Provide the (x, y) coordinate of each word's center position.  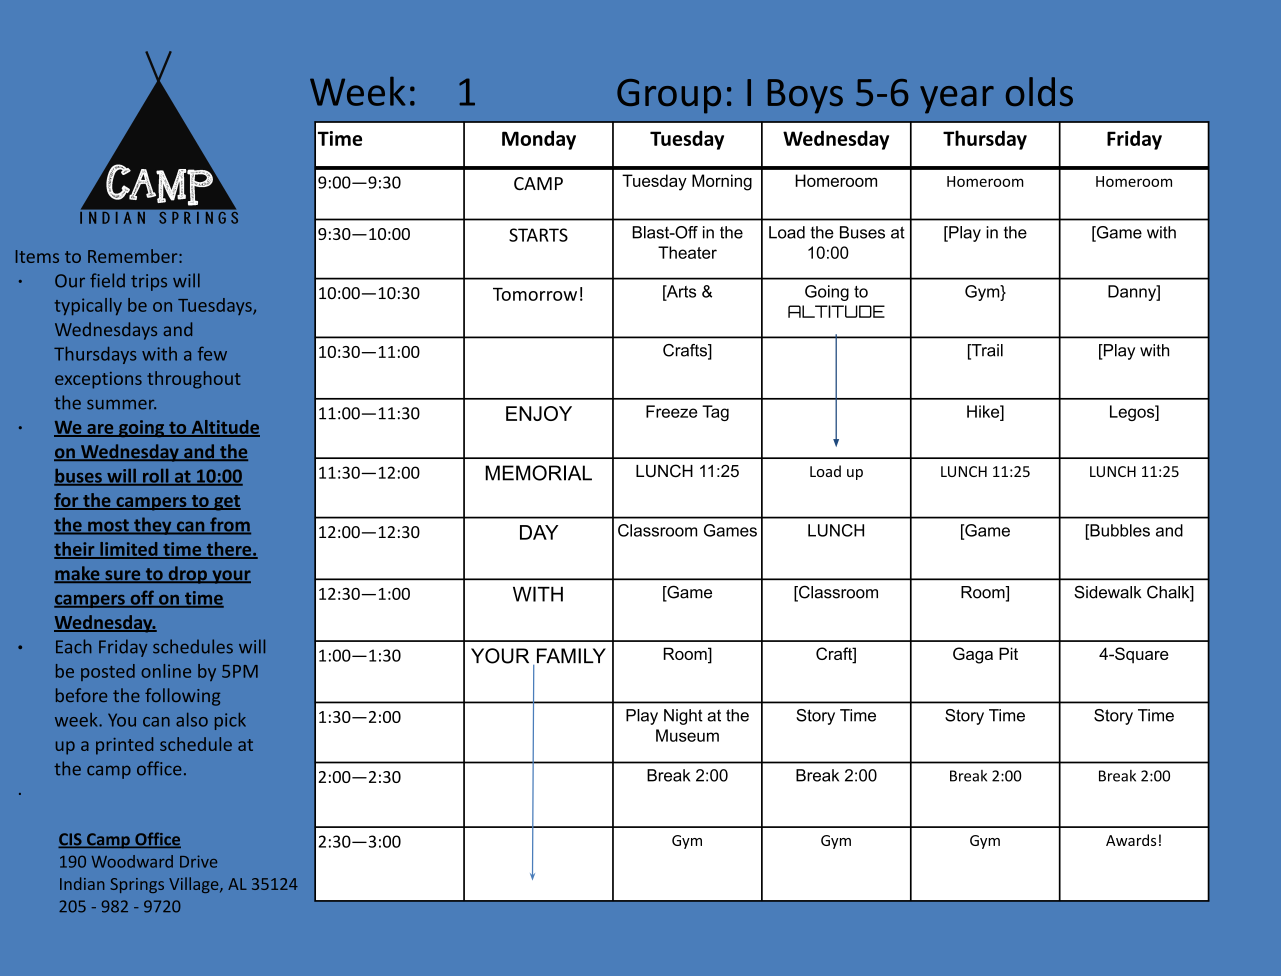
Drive (198, 861)
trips (149, 282)
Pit (1008, 653)
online (166, 671)
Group (669, 96)
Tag (715, 413)
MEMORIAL (538, 473)
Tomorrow (535, 294)
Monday (539, 140)
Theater (687, 252)
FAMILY (571, 656)
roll (156, 477)
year (957, 100)
